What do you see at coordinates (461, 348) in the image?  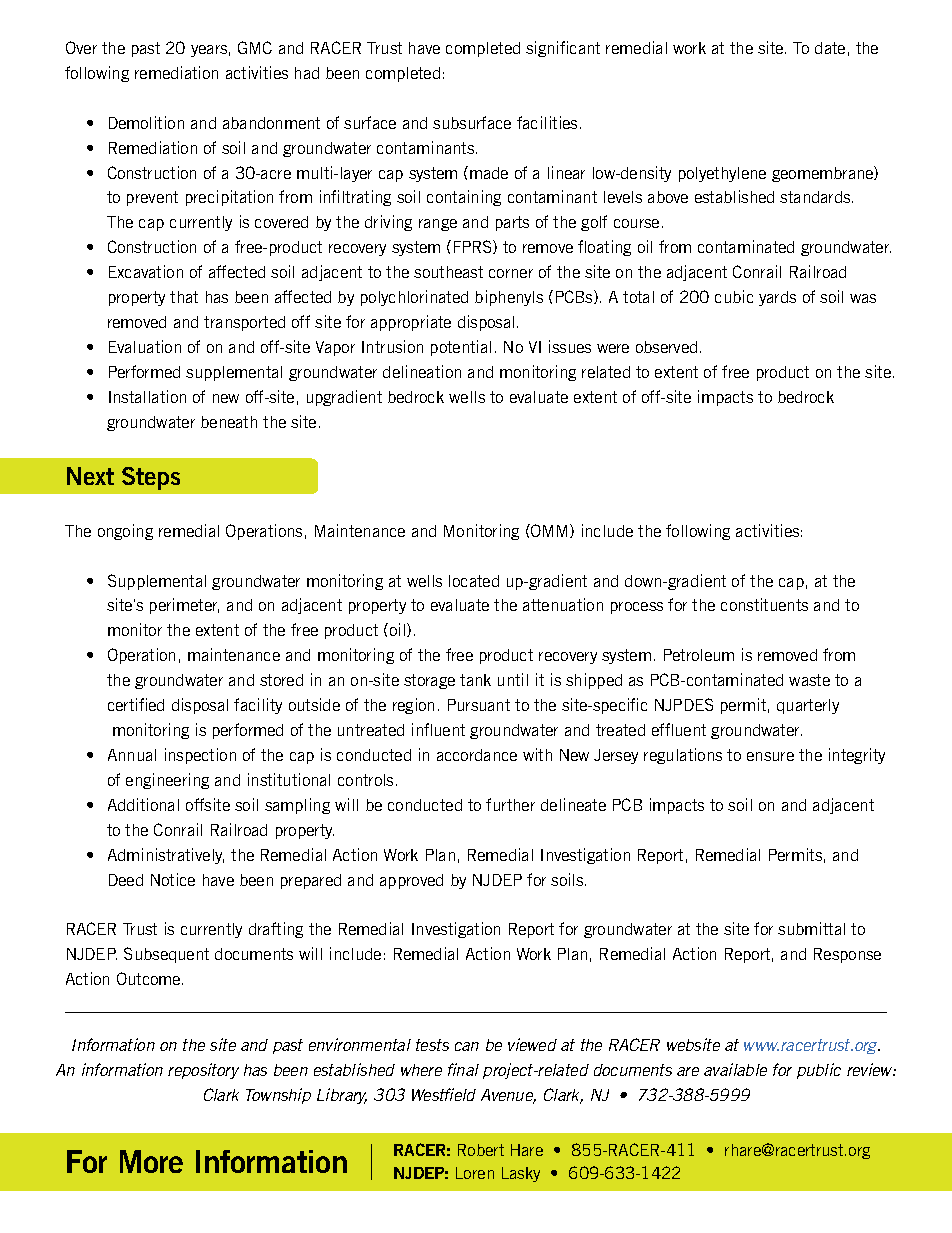 I see `potential` at bounding box center [461, 348].
